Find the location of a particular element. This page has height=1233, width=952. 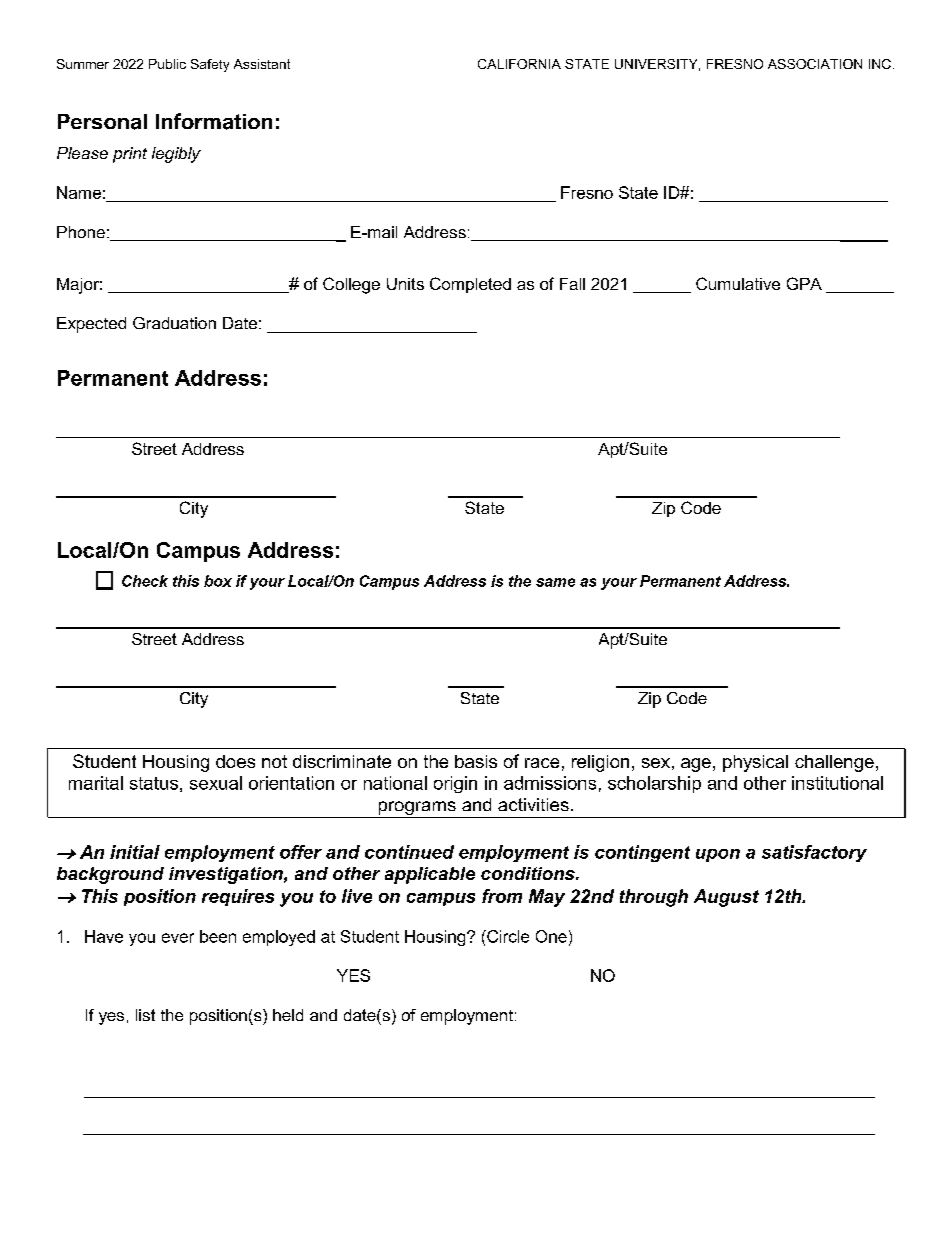

Public is located at coordinates (167, 64).
